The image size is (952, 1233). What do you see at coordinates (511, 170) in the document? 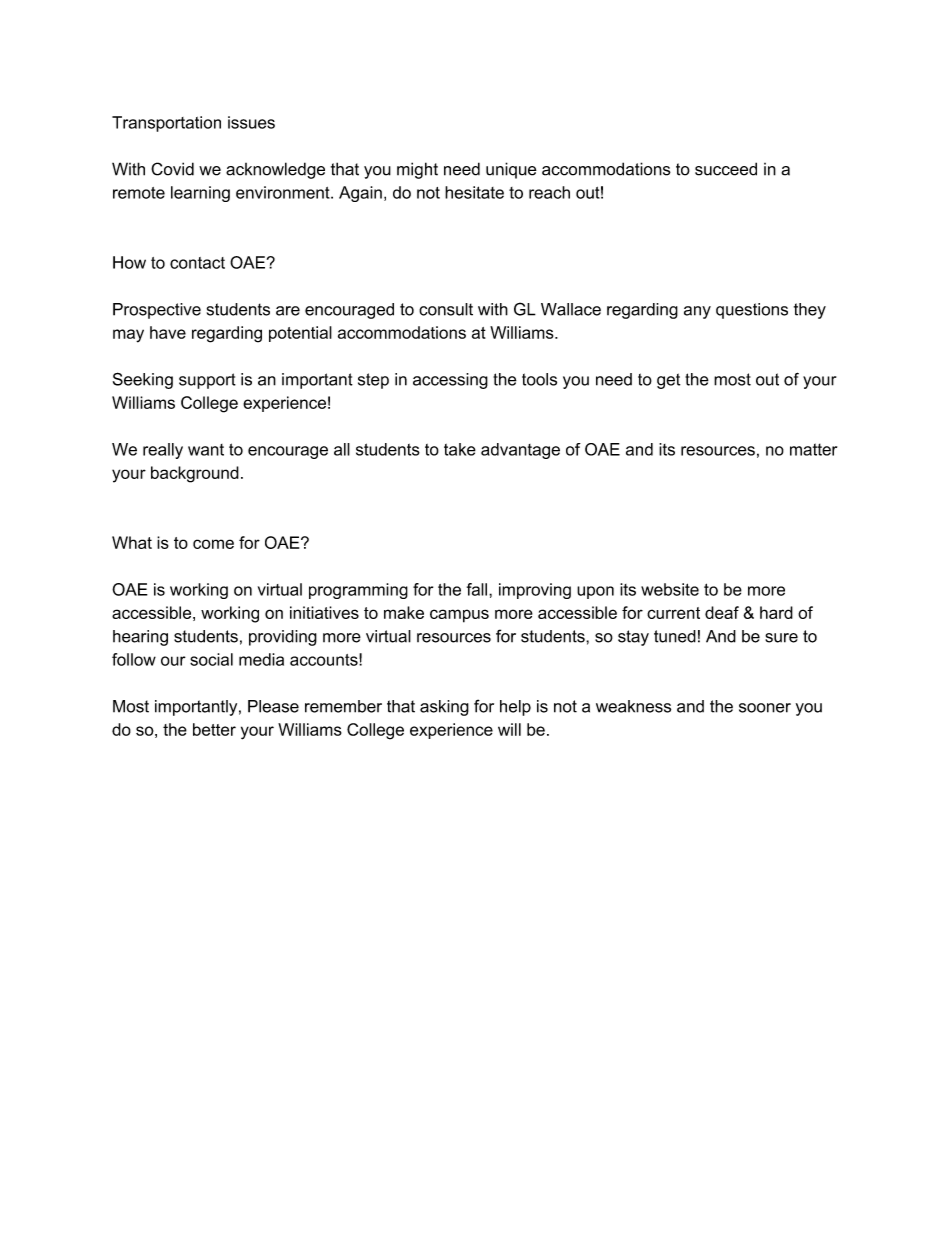
I see `unique` at bounding box center [511, 170].
